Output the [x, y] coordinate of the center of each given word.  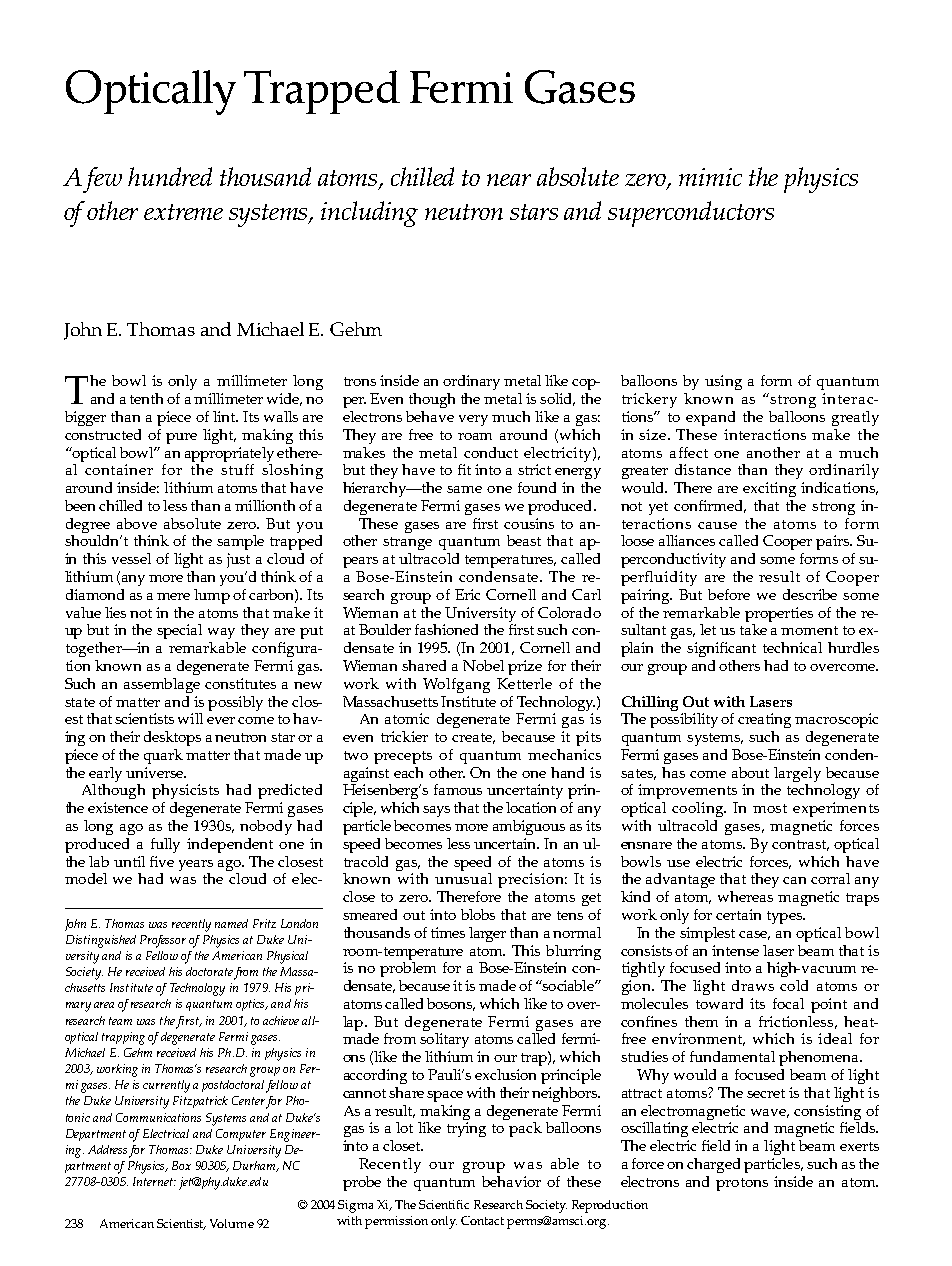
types [785, 917]
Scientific [444, 1204]
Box [181, 1165]
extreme [183, 212]
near [509, 180]
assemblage [162, 685]
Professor [163, 941]
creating [764, 720]
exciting [769, 489]
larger [487, 934]
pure [181, 438]
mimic [710, 177]
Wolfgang [456, 685]
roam [475, 436]
